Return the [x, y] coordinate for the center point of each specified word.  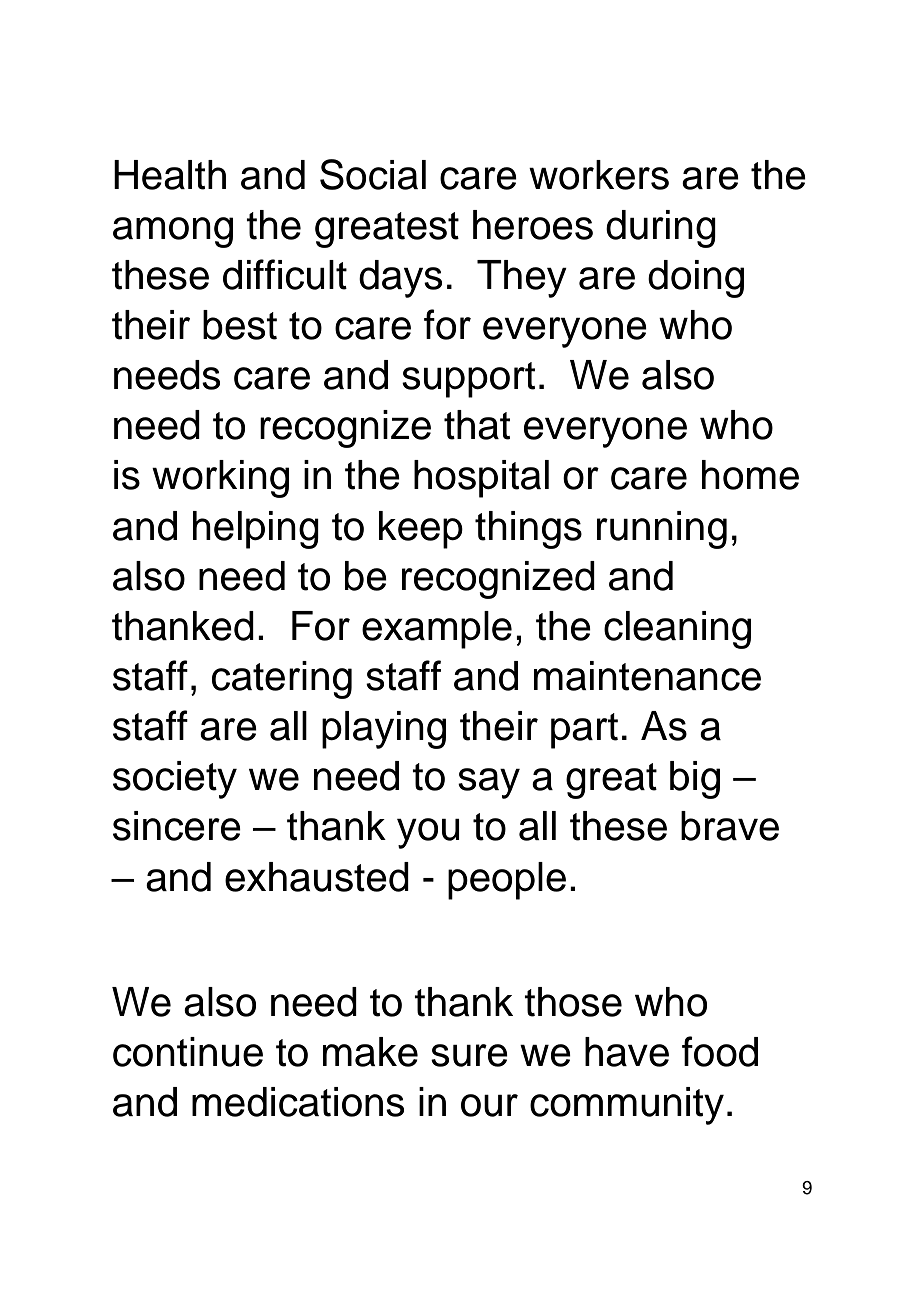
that [477, 425]
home [750, 475]
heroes [533, 225]
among [173, 232]
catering [282, 680]
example [437, 630]
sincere [177, 826]
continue [188, 1052]
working [220, 479]
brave [730, 826]
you [428, 833]
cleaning [677, 630]
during [661, 229]
